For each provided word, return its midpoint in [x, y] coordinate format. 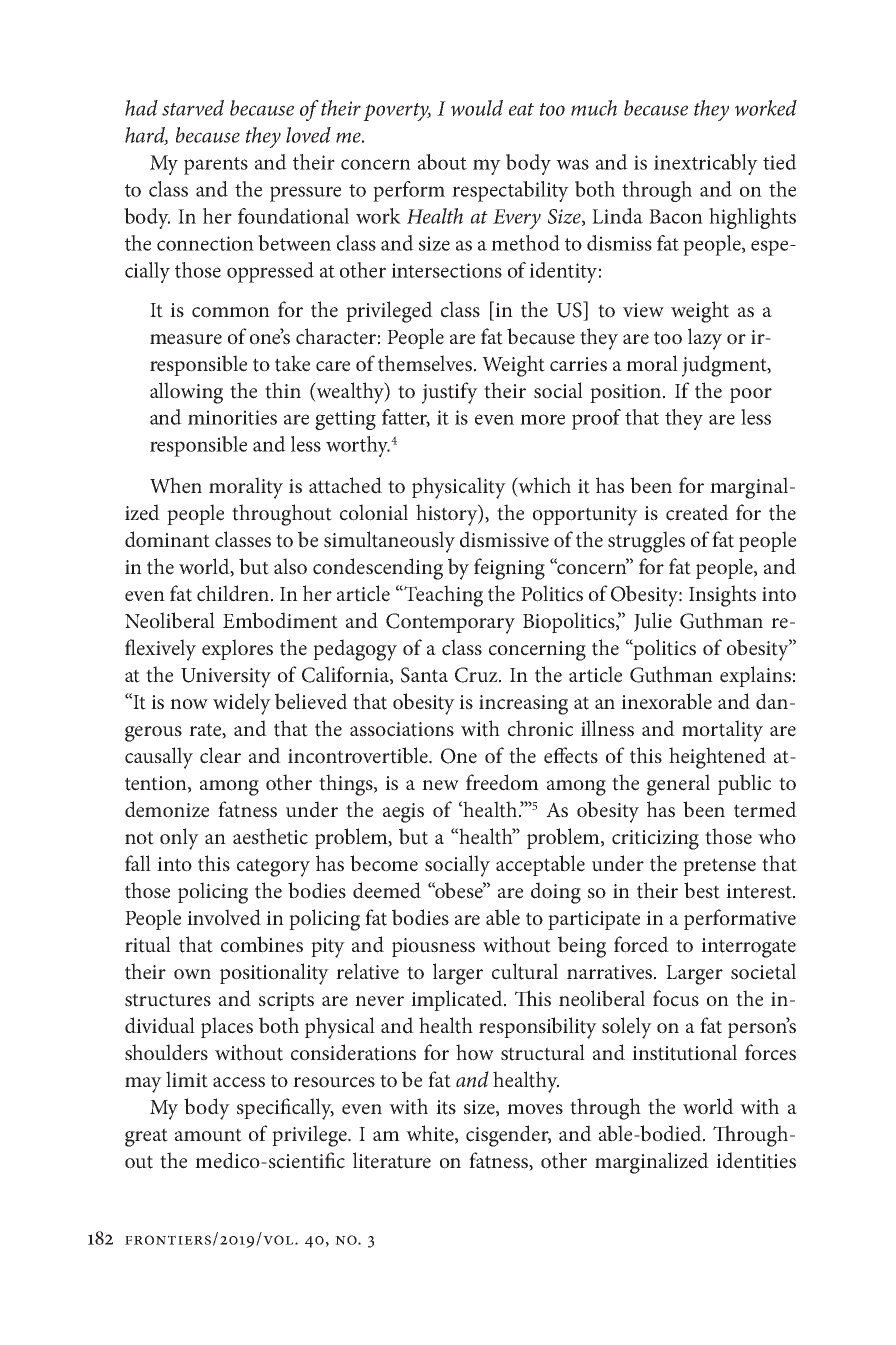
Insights [722, 596]
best [702, 890]
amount [208, 1135]
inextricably [706, 164]
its [446, 1107]
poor [751, 395]
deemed [387, 890]
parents [216, 166]
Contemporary [450, 623]
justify [450, 393]
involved [224, 917]
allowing [186, 393]
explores [237, 649]
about [442, 162]
